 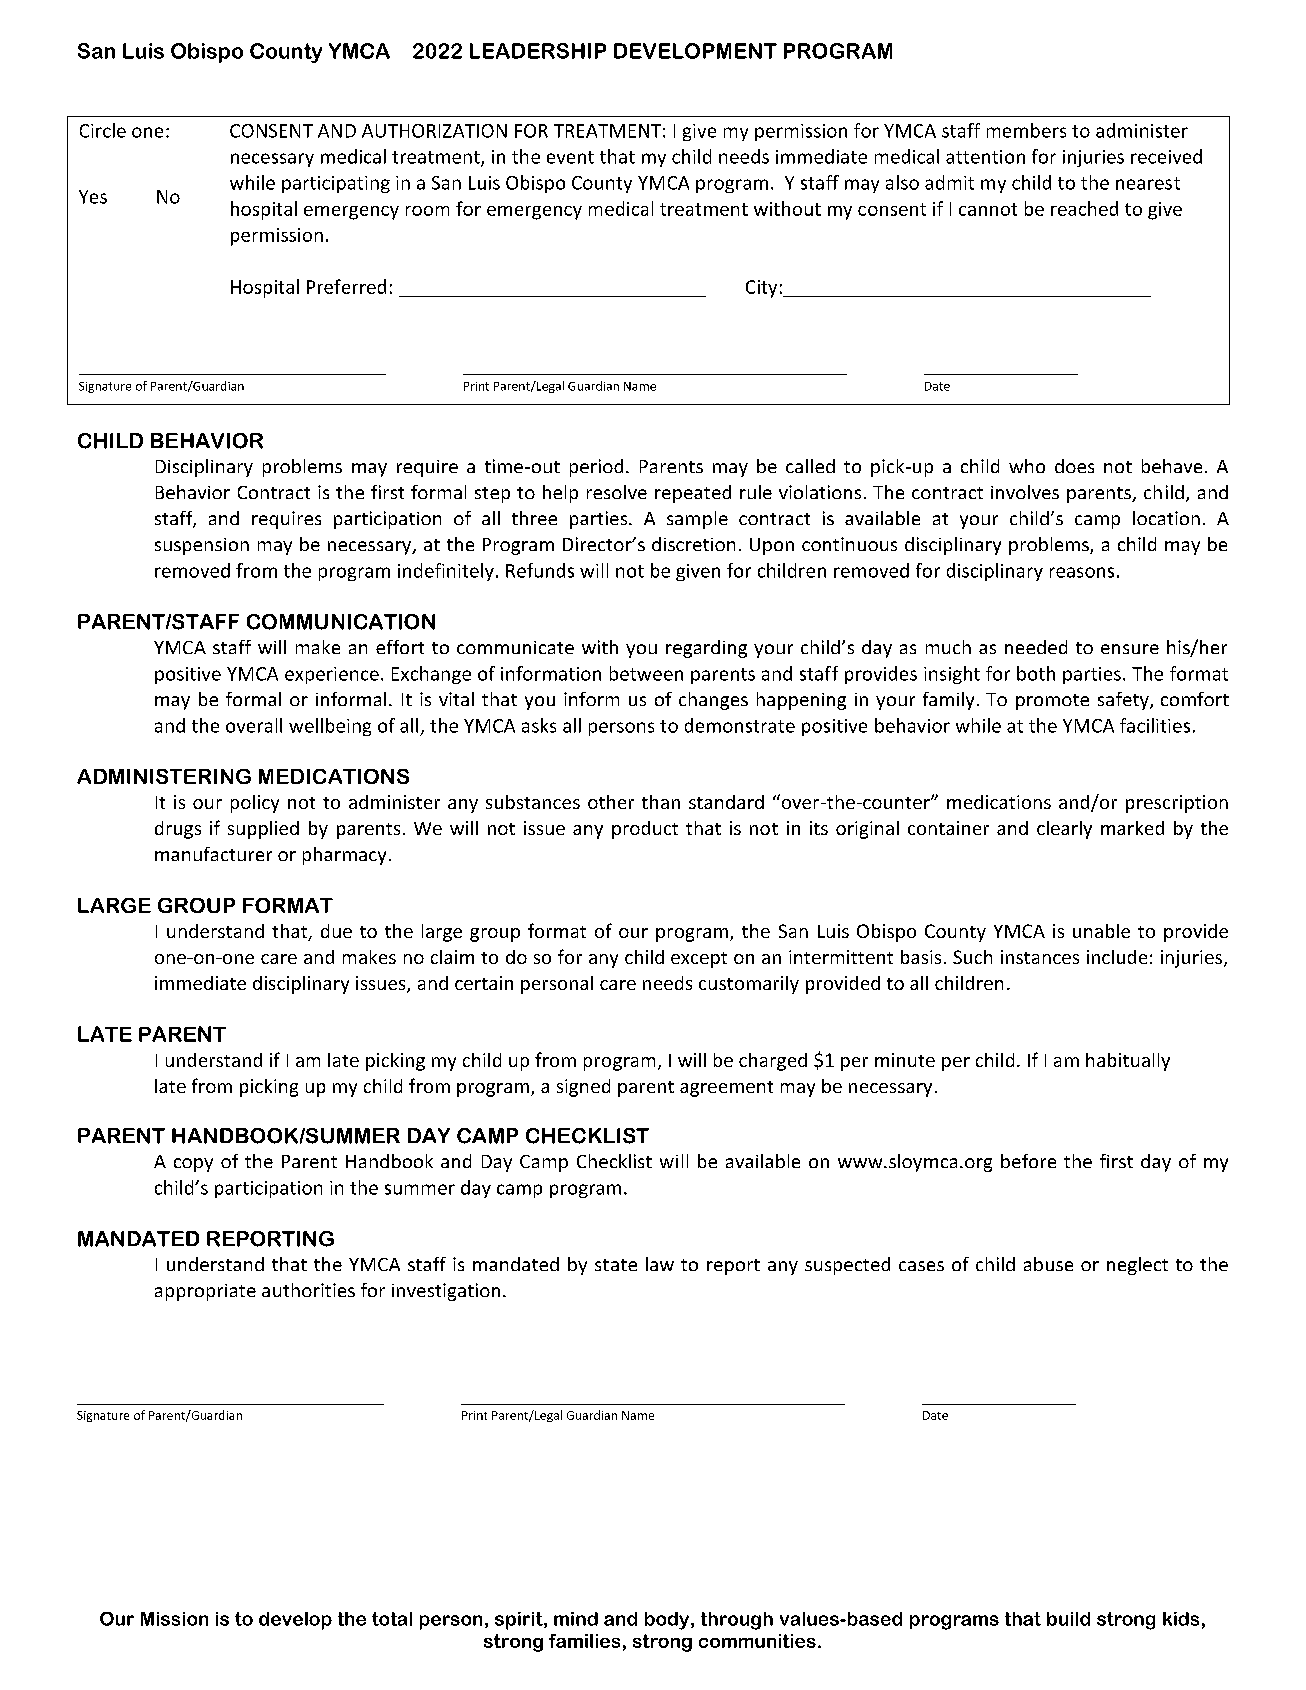 What do you see at coordinates (193, 1165) in the image?
I see `copy` at bounding box center [193, 1165].
